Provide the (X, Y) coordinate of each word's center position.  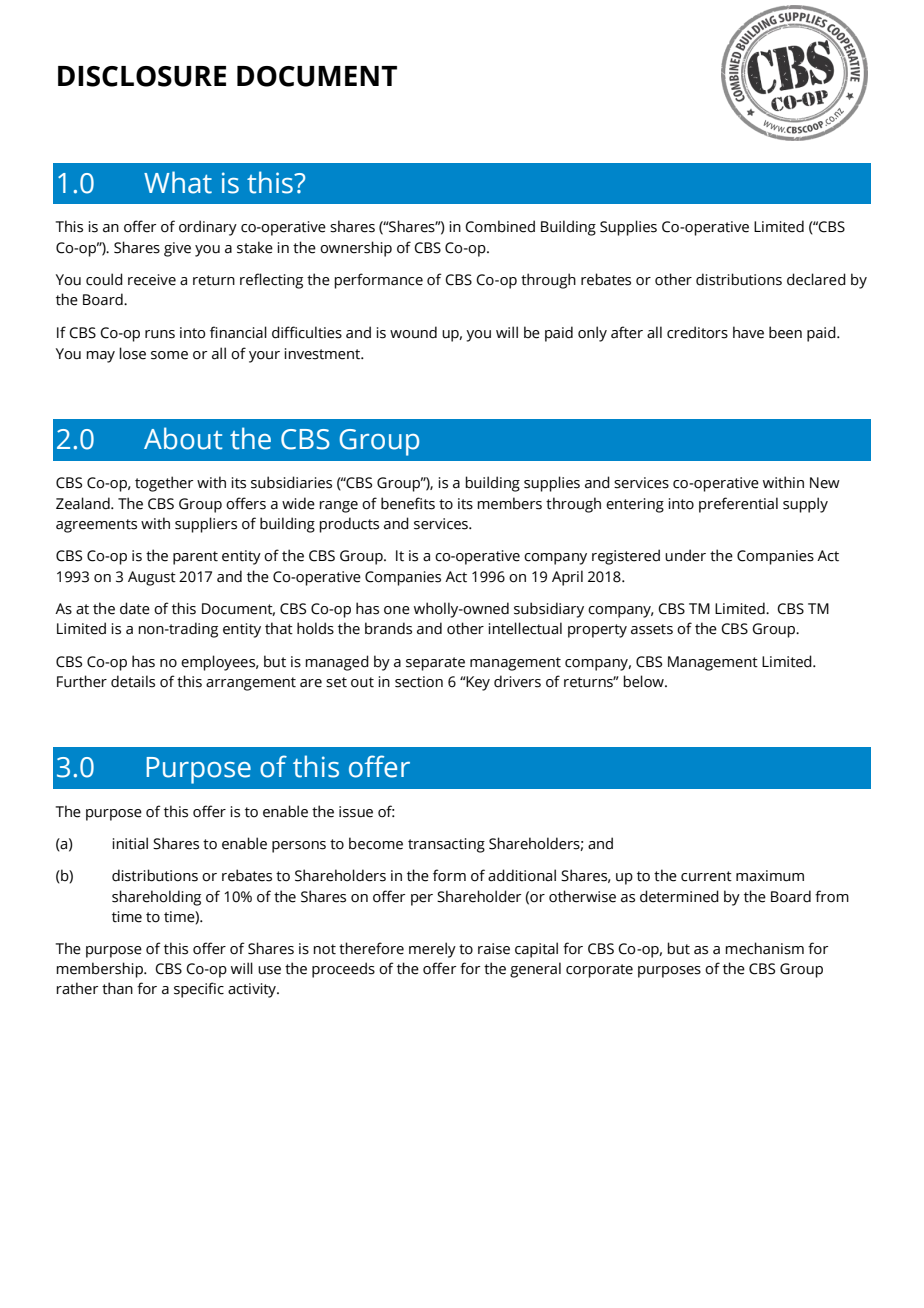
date (135, 608)
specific (199, 990)
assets (652, 629)
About (183, 438)
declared (816, 279)
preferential (738, 505)
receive (152, 280)
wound (413, 332)
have (748, 332)
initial (130, 843)
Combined (500, 226)
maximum (770, 876)
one (397, 610)
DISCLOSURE (142, 76)
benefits (408, 503)
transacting (446, 845)
